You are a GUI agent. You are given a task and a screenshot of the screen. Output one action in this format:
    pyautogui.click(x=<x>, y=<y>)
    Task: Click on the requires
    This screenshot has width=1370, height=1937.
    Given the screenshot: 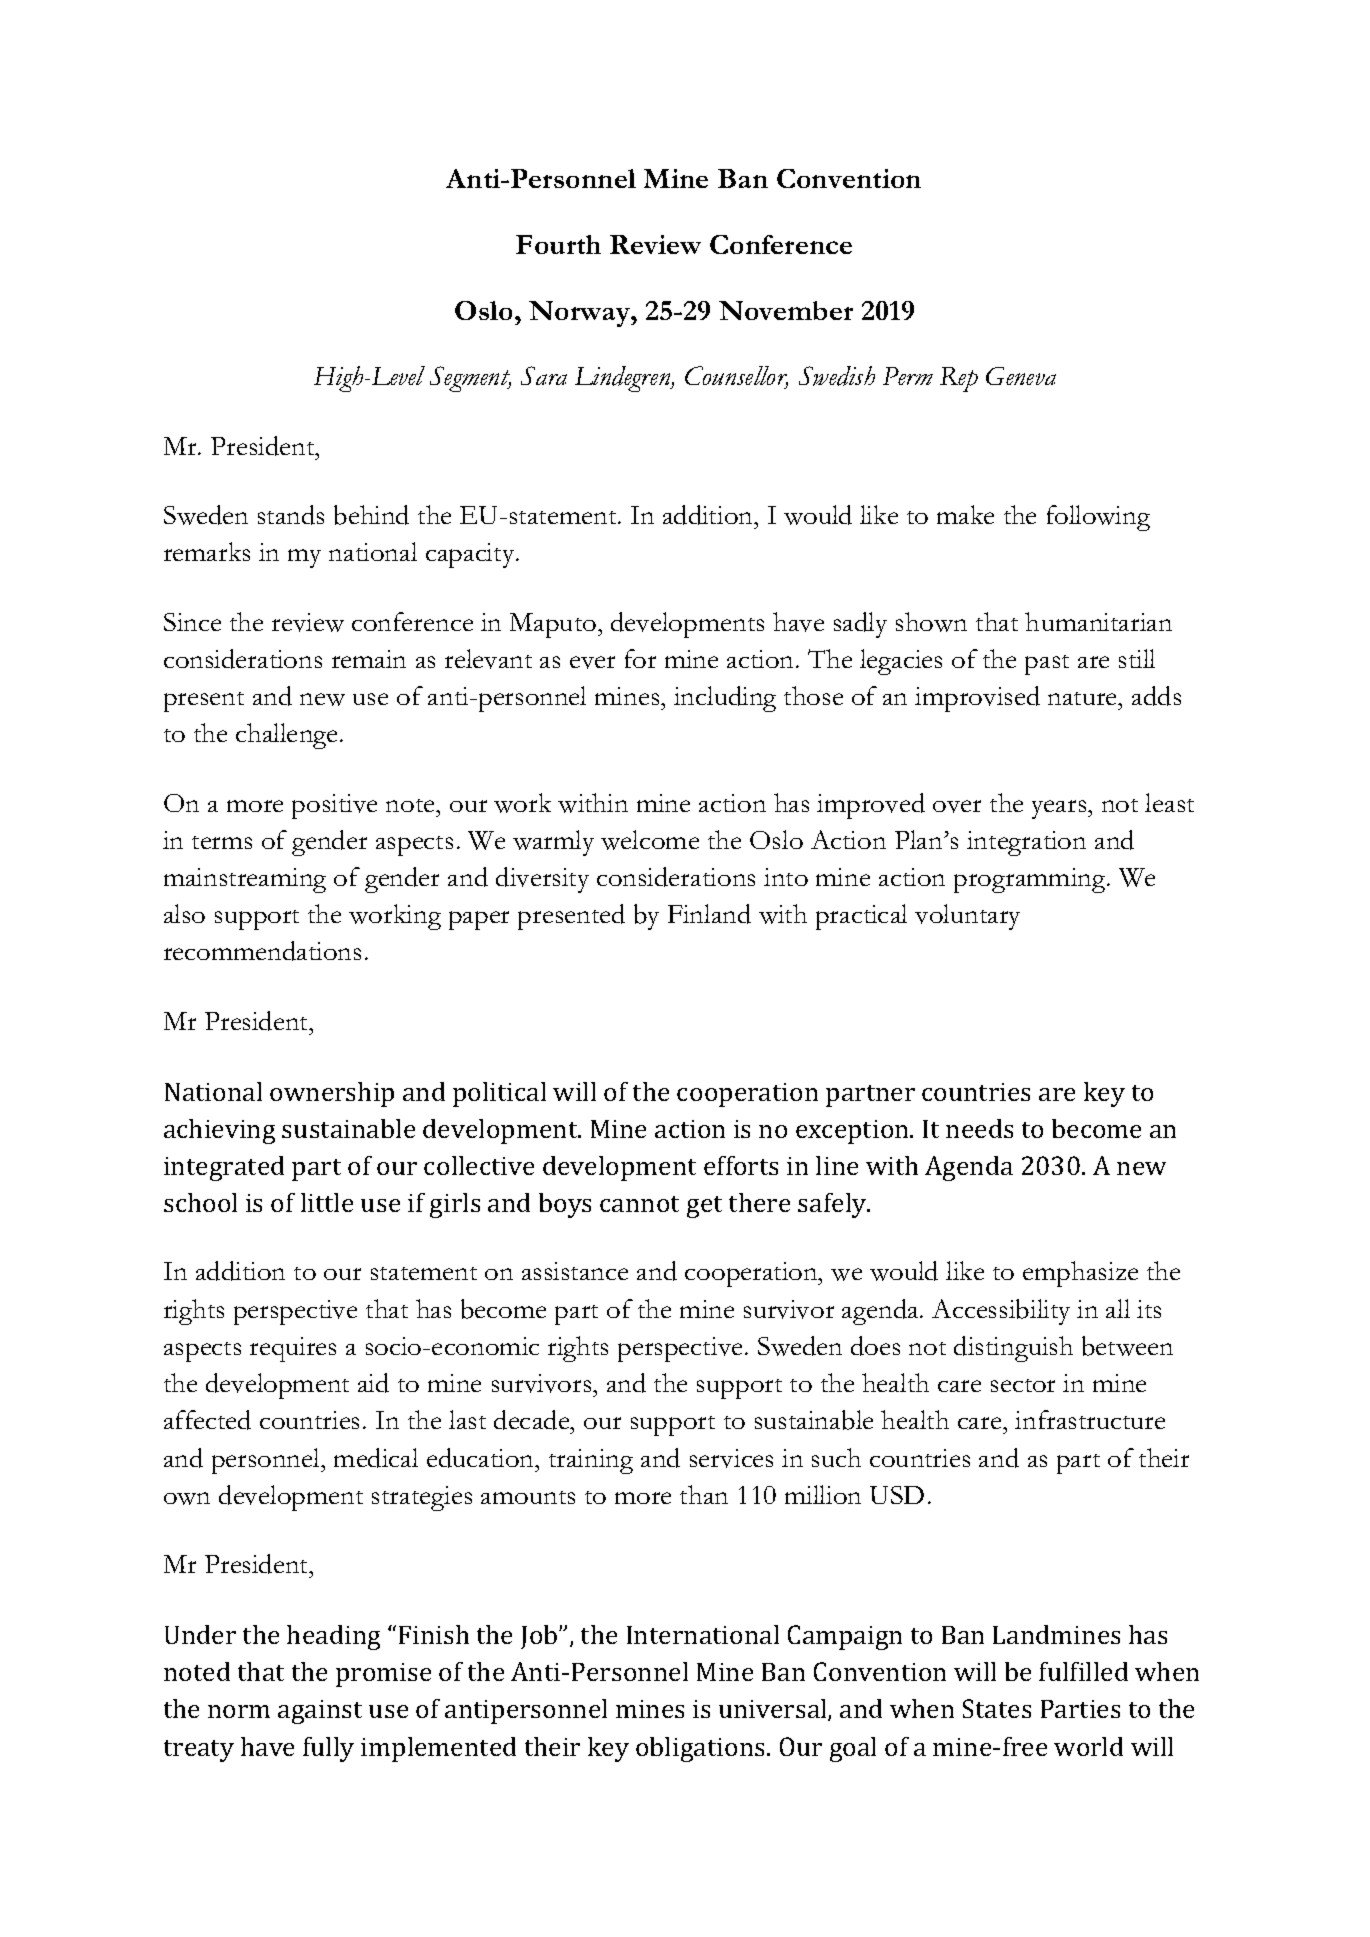 What is the action you would take?
    pyautogui.click(x=293, y=1349)
